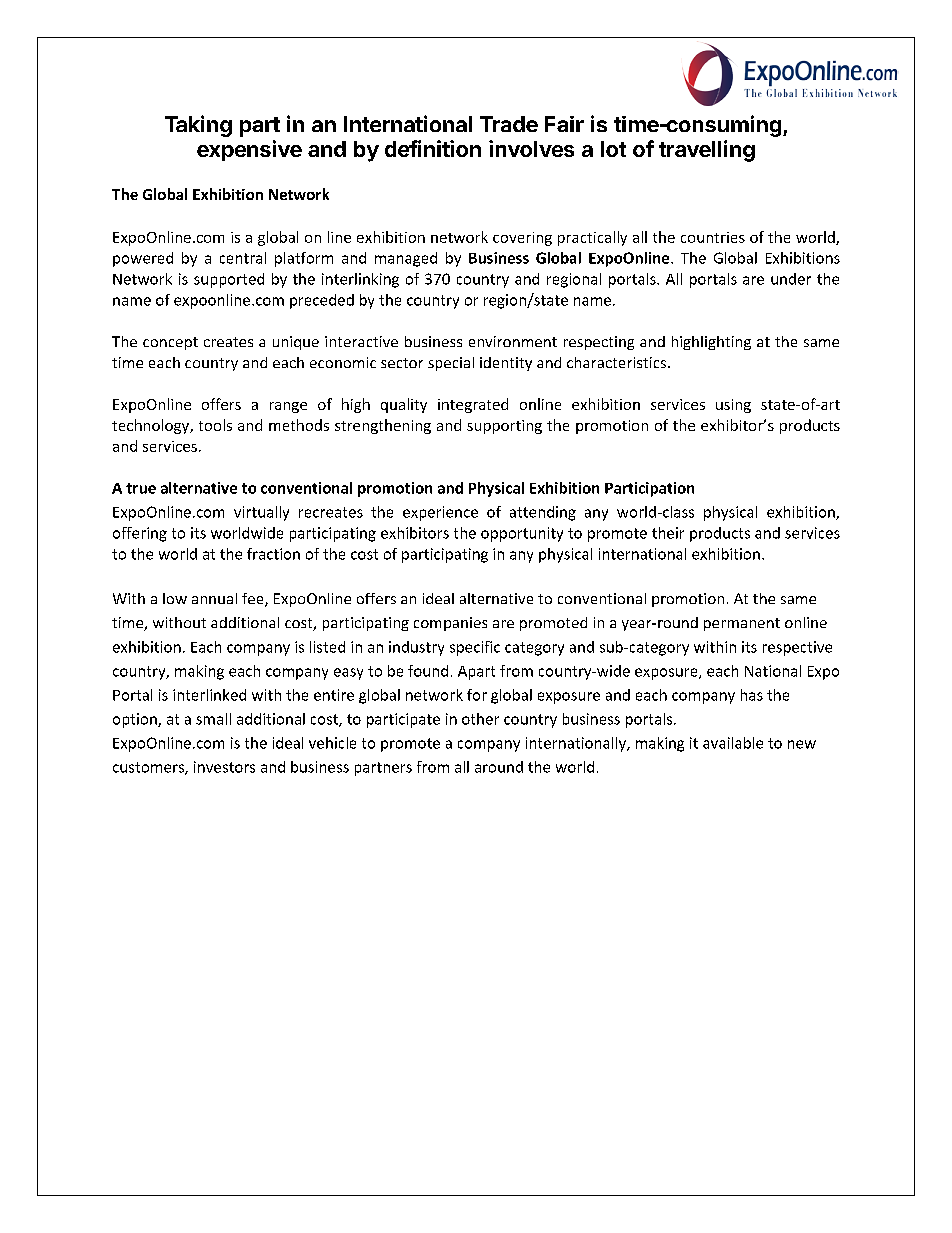 Image resolution: width=952 pixels, height=1233 pixels. Describe the element at coordinates (214, 598) in the page. I see `annual` at that location.
